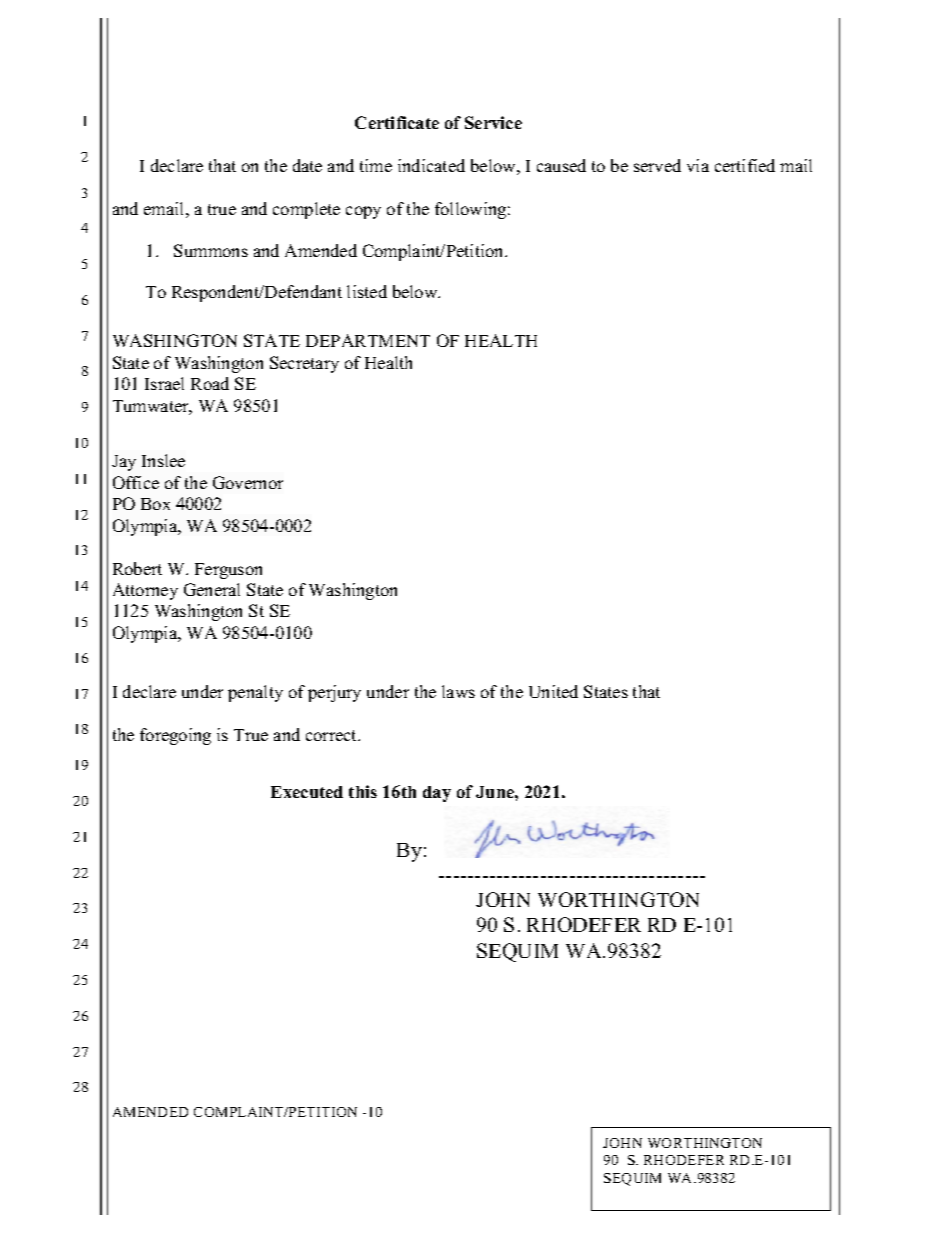 This image has width=952, height=1233. Describe the element at coordinates (368, 340) in the image. I see `DEPARTMENT` at that location.
